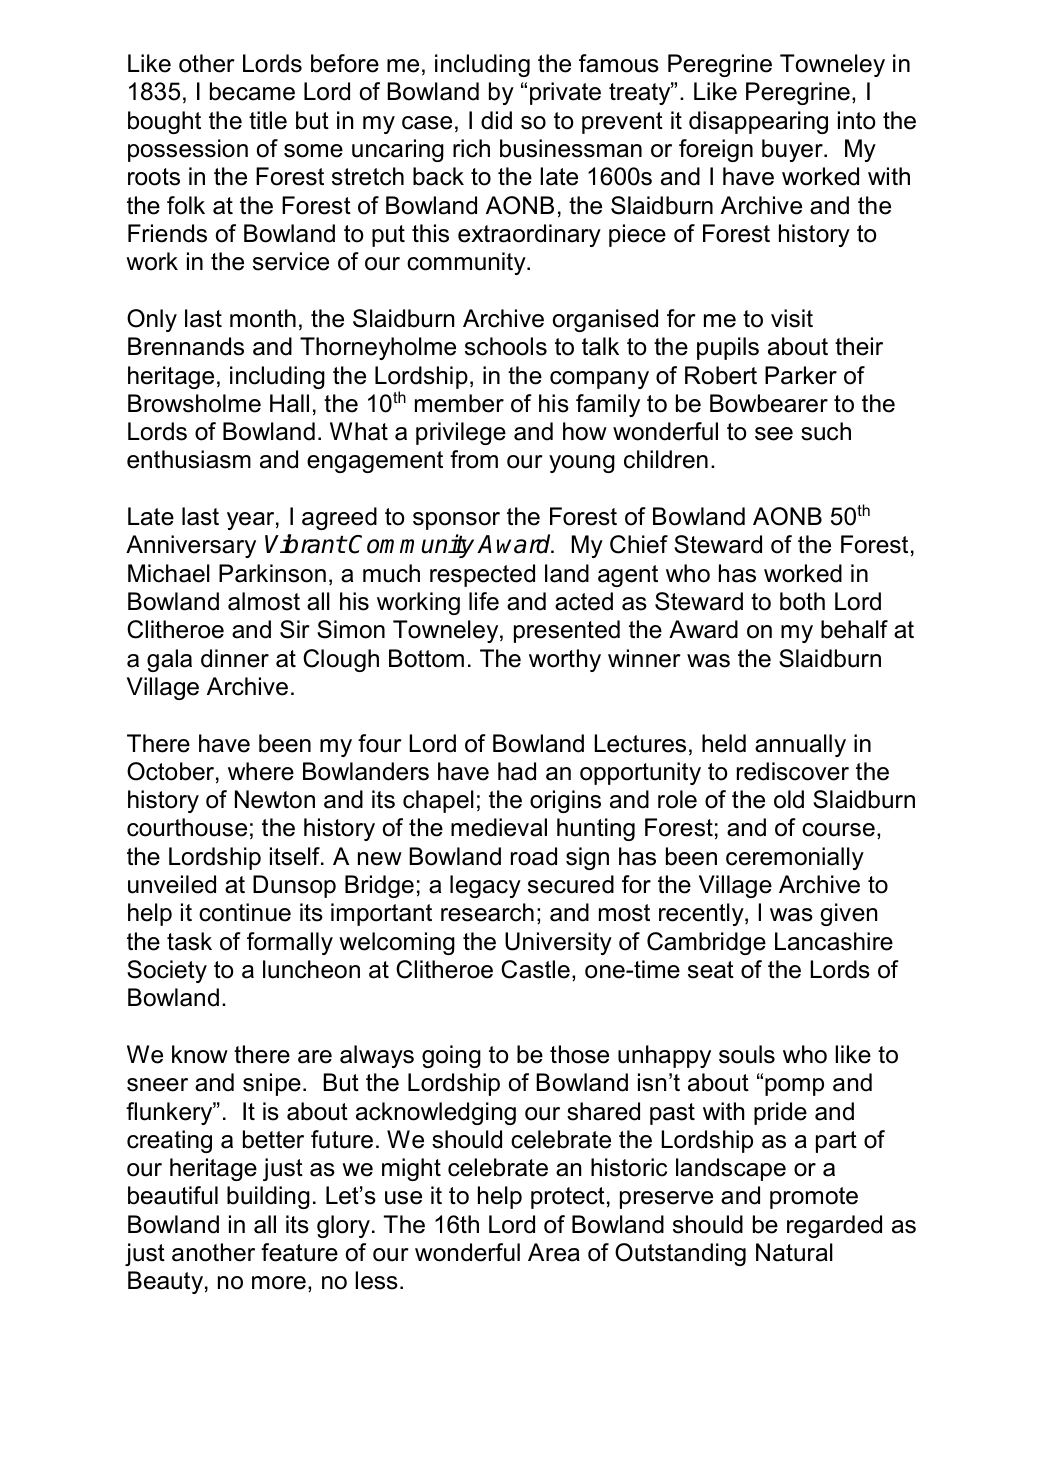 The image size is (1046, 1480). I want to click on University, so click(558, 943).
